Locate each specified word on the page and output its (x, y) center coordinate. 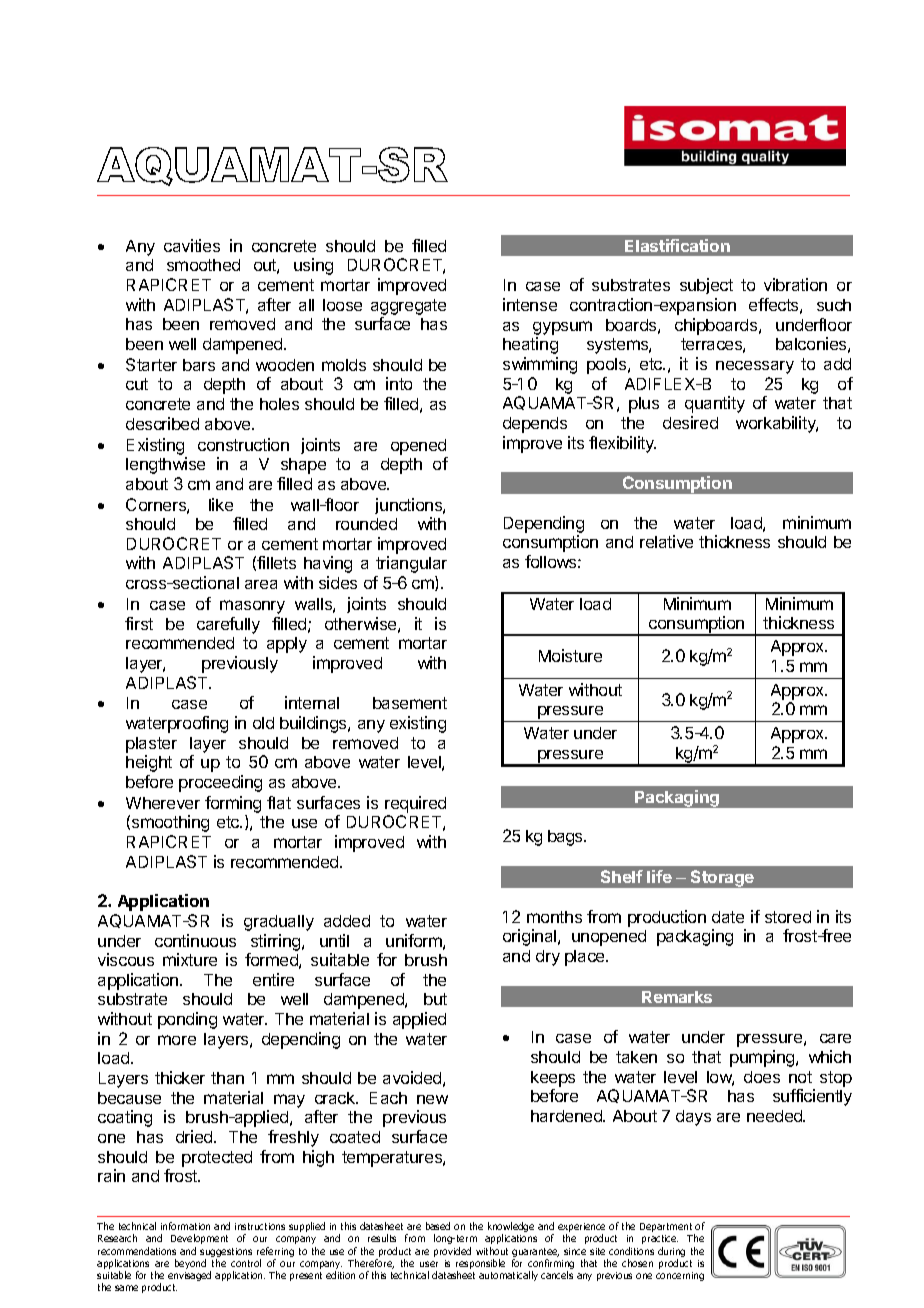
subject (706, 286)
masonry (252, 607)
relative (666, 541)
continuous (195, 940)
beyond (190, 1264)
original (531, 937)
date (728, 917)
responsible (480, 1265)
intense (530, 304)
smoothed (203, 265)
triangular (411, 564)
